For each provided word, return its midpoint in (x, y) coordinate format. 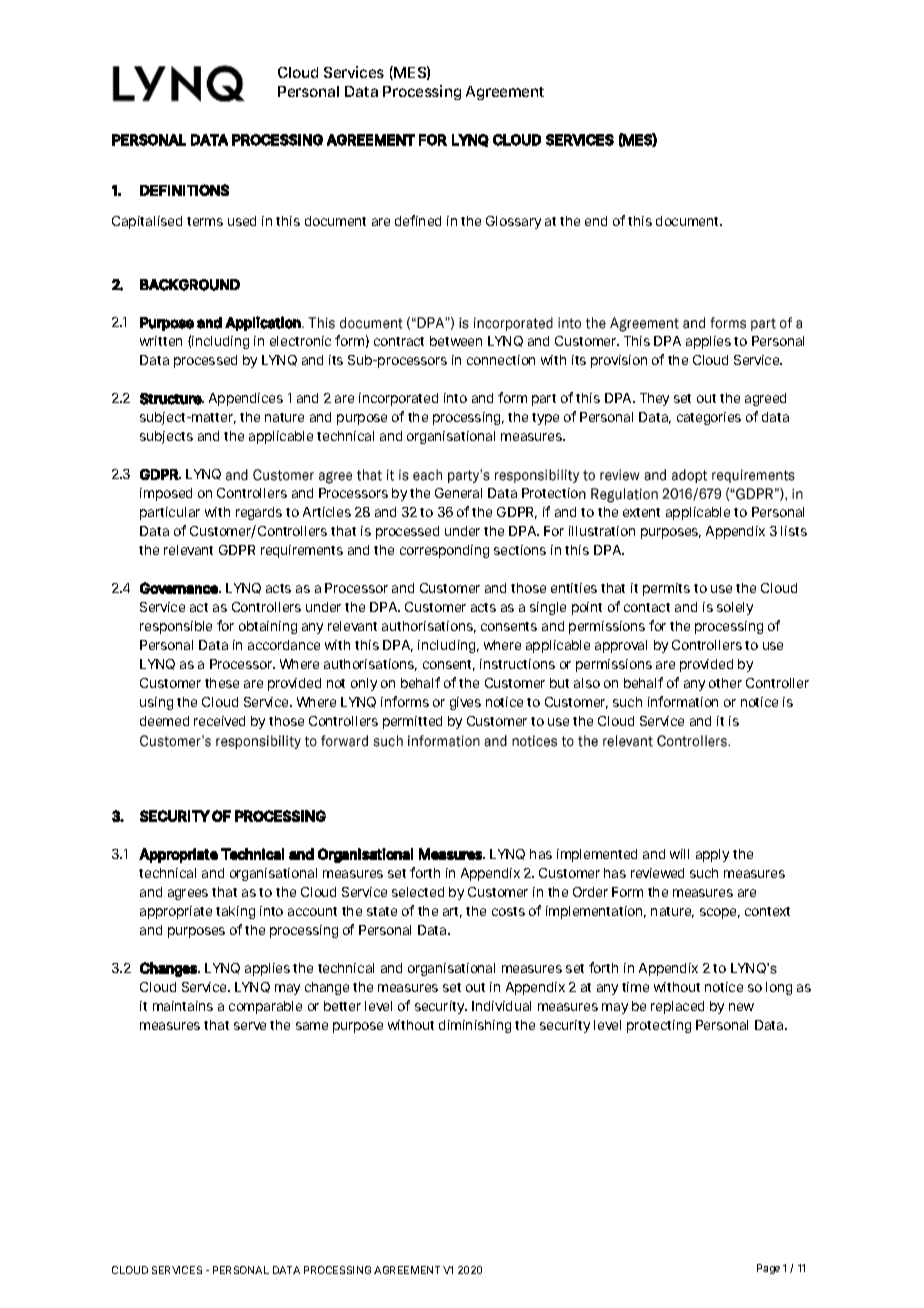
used (242, 221)
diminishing (475, 1026)
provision (619, 361)
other (725, 683)
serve (250, 1026)
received (219, 721)
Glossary (513, 222)
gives (465, 703)
